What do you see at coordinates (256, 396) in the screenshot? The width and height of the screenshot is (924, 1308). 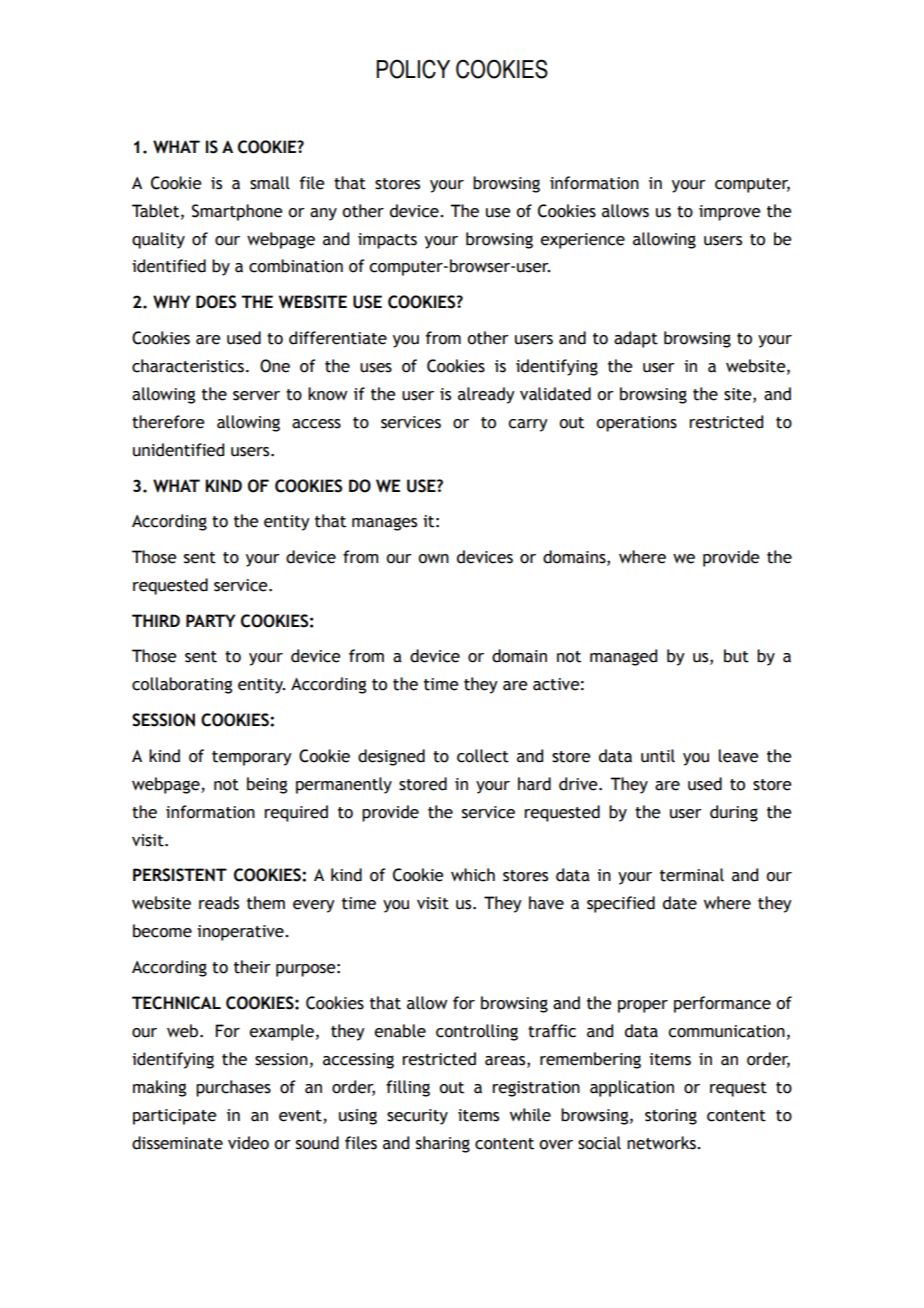 I see `server` at bounding box center [256, 396].
